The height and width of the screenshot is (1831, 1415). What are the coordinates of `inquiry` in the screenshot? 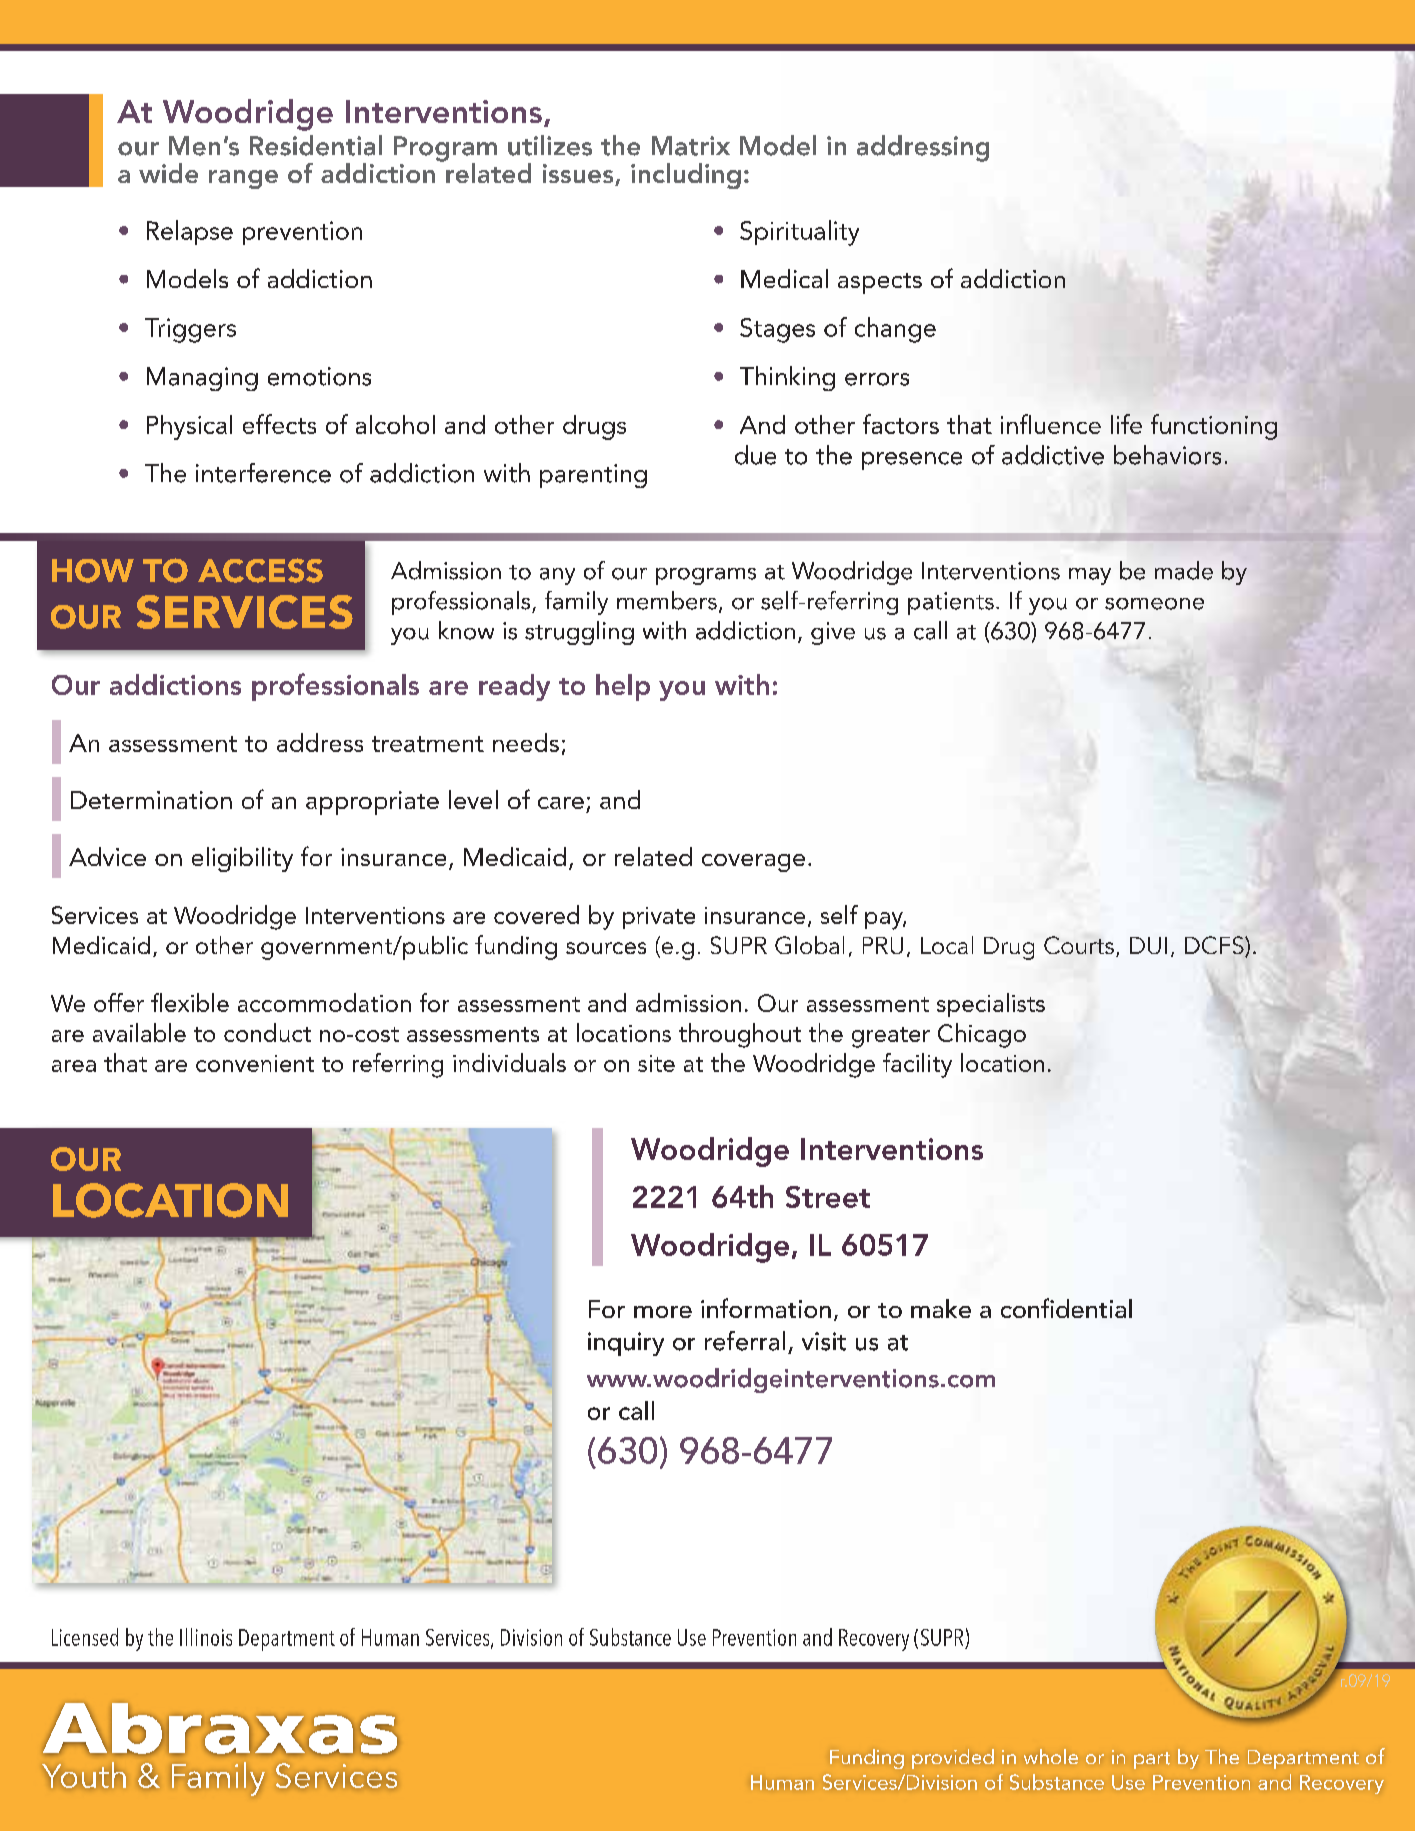 It's located at (626, 1344).
